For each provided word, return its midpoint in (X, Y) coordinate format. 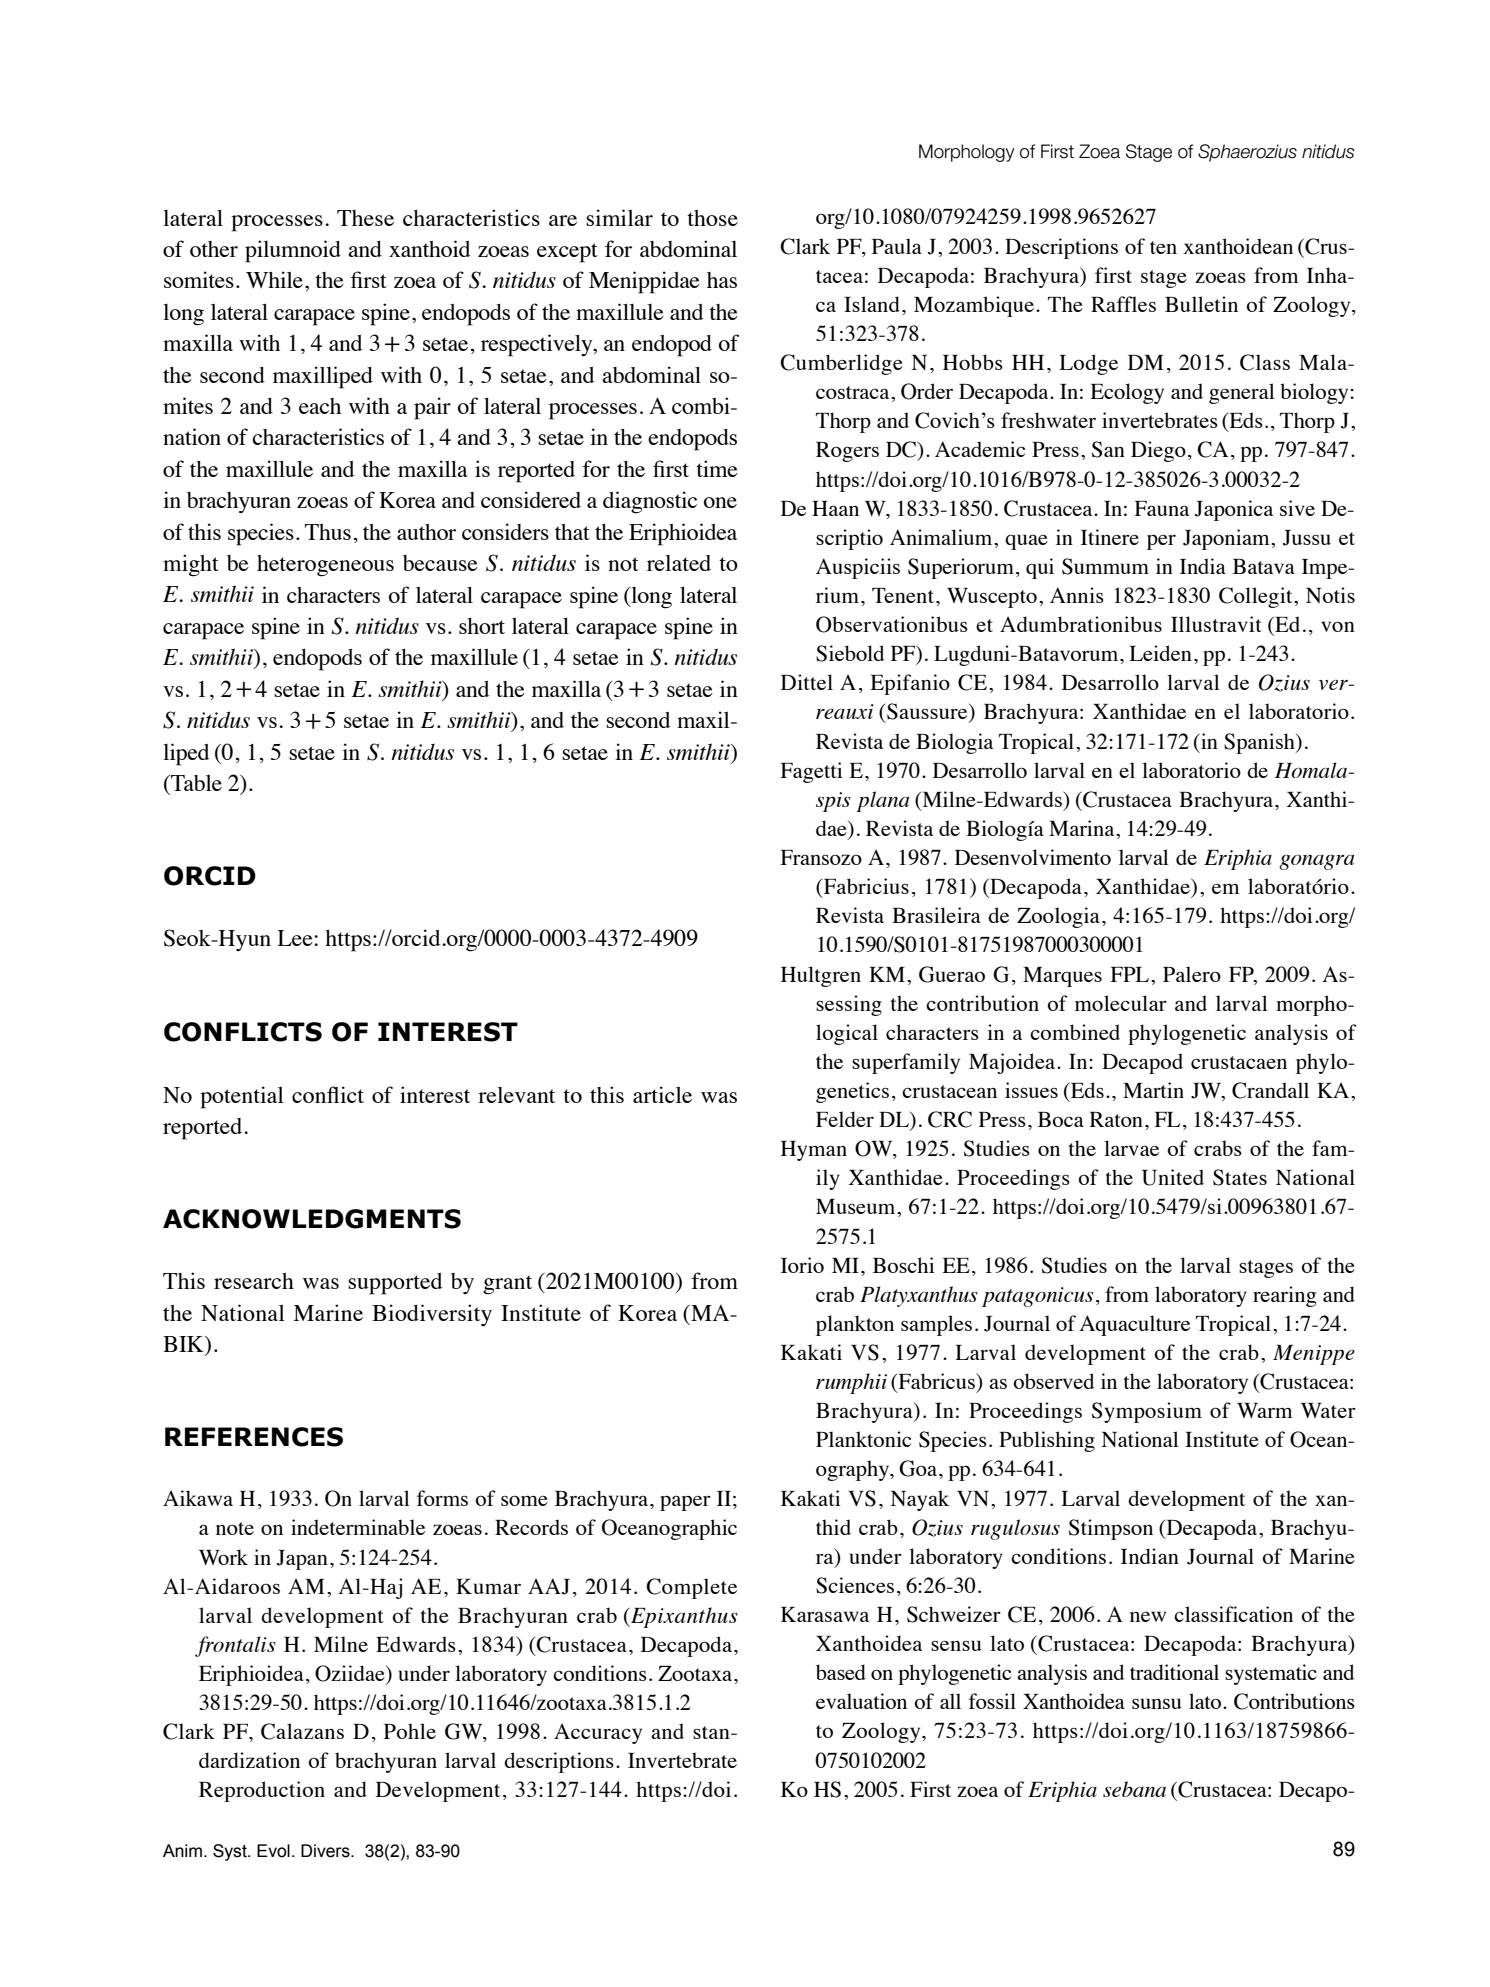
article (662, 1094)
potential (242, 1097)
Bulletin (1201, 304)
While (274, 279)
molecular (1121, 1003)
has (722, 280)
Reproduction (262, 1791)
